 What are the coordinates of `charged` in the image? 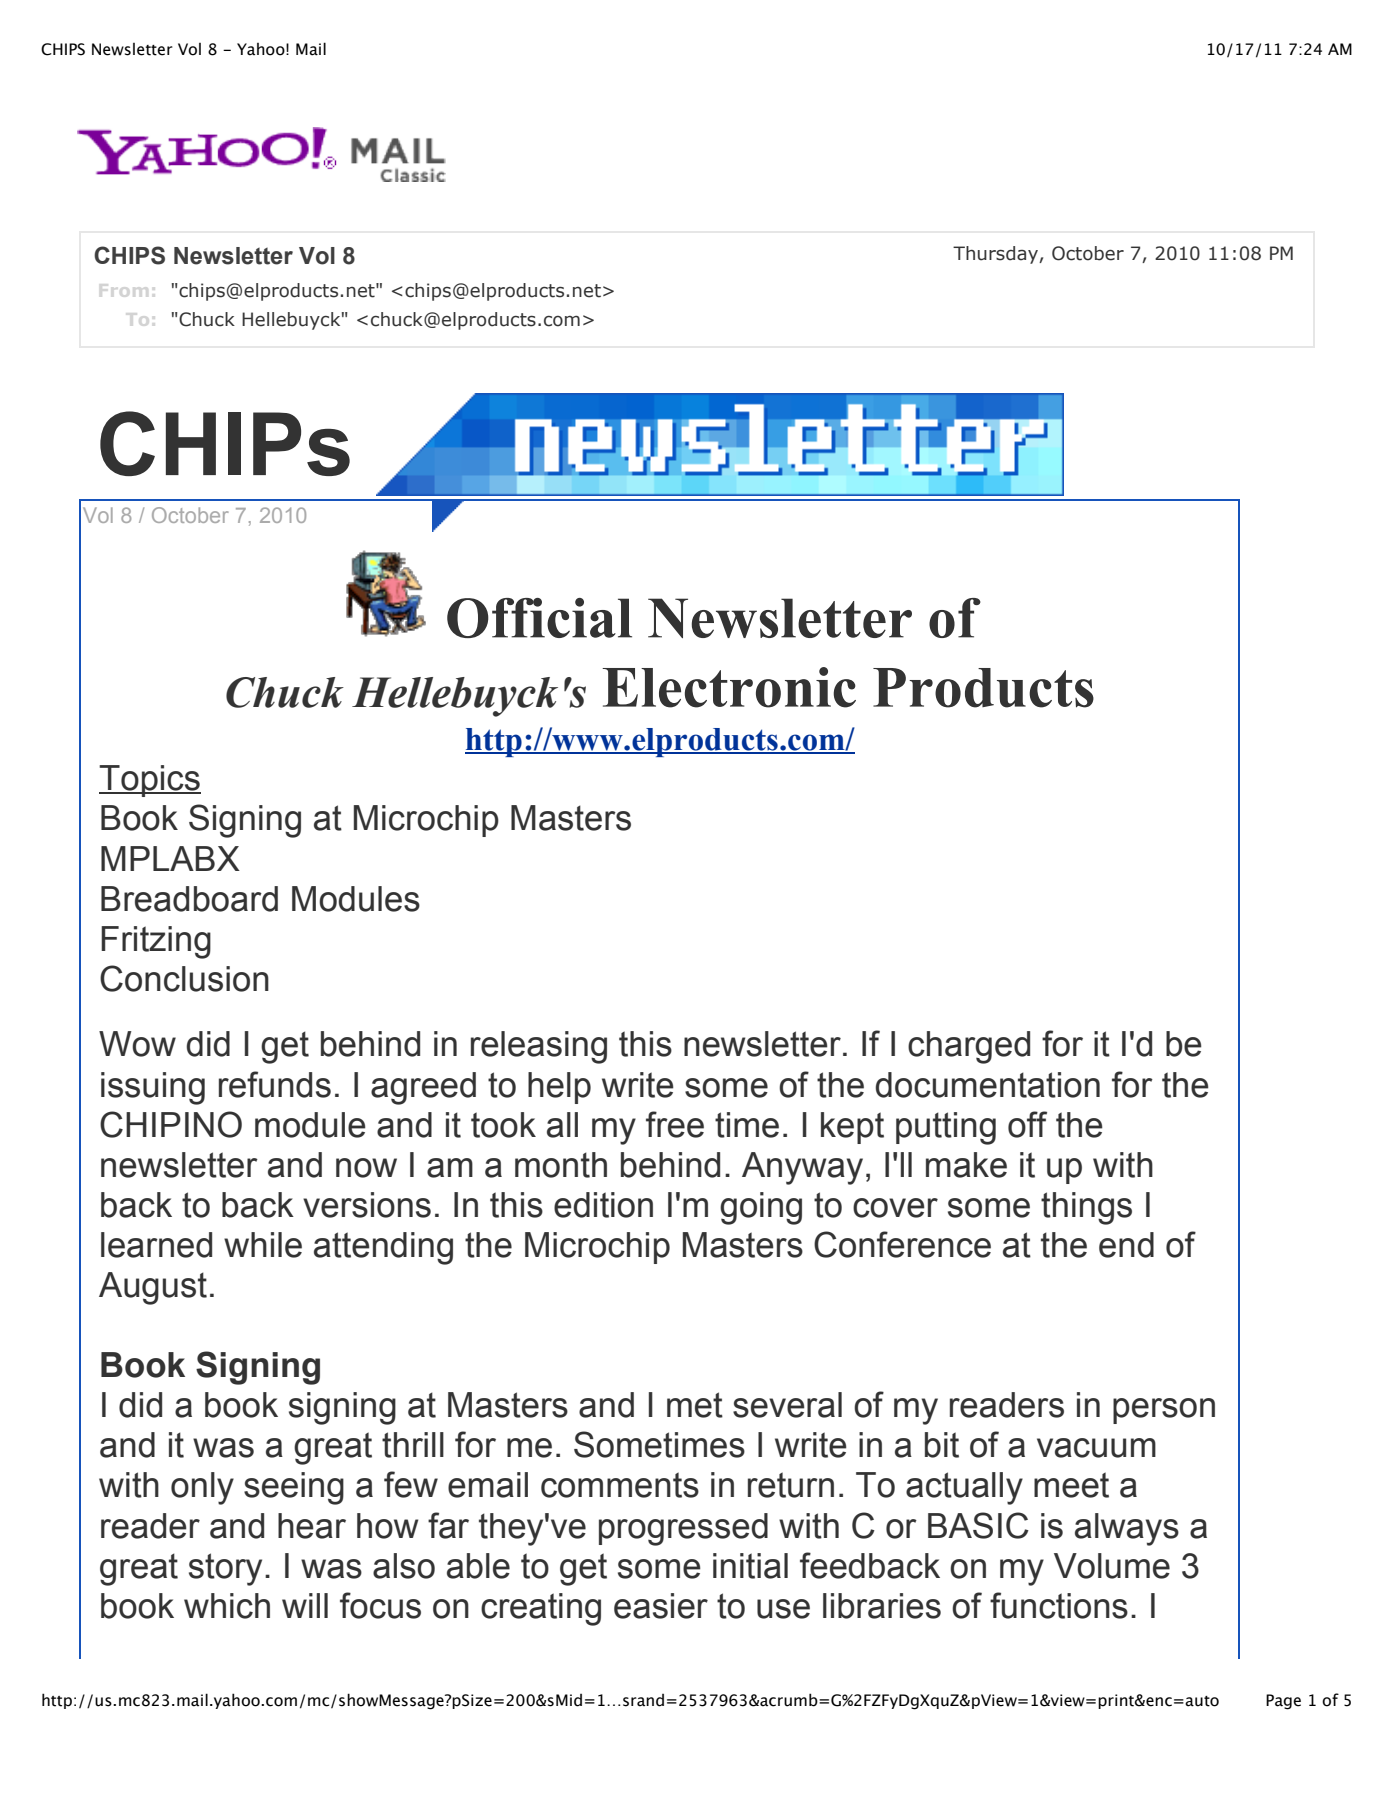 It's located at (969, 1047).
